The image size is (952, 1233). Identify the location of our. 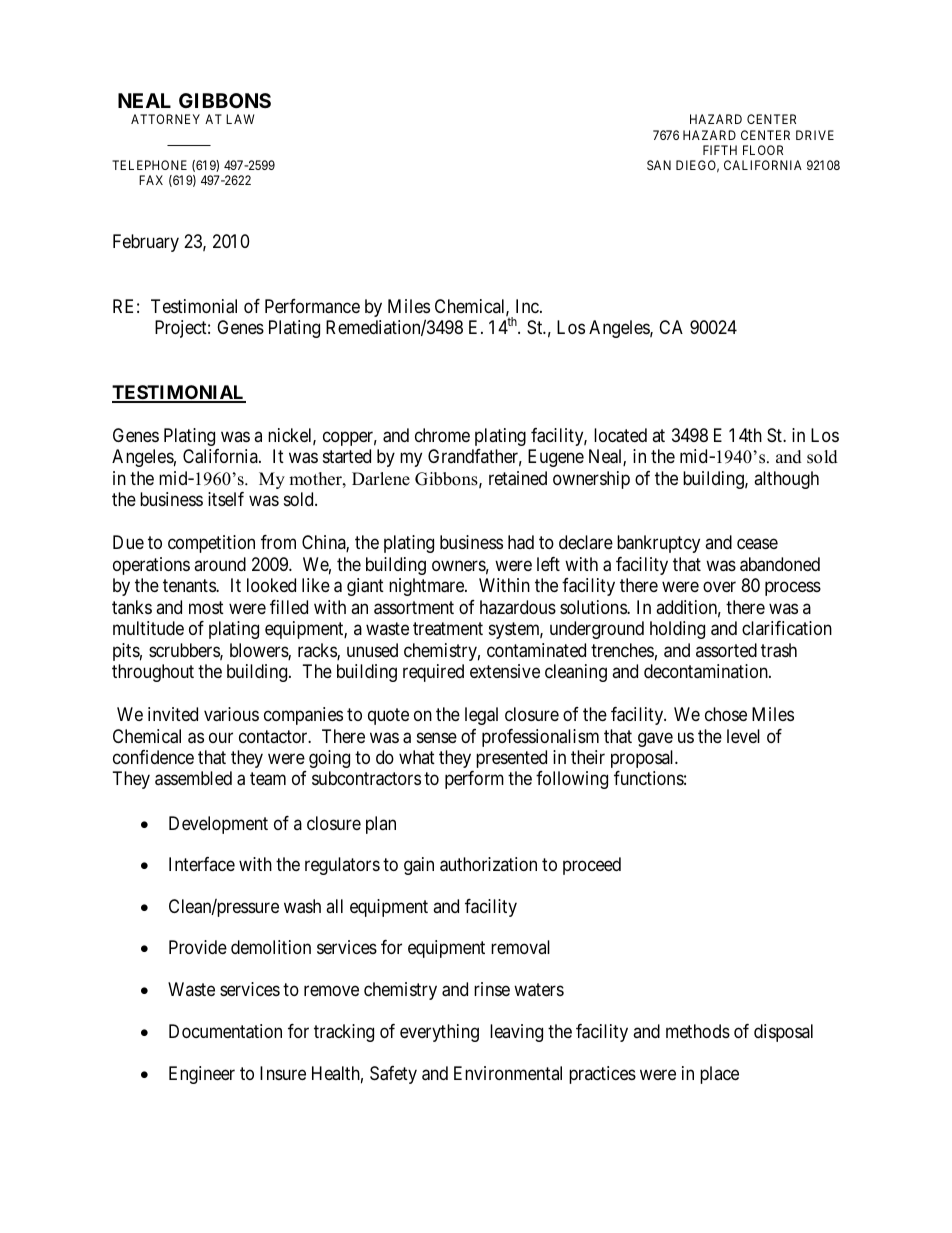
(221, 737).
